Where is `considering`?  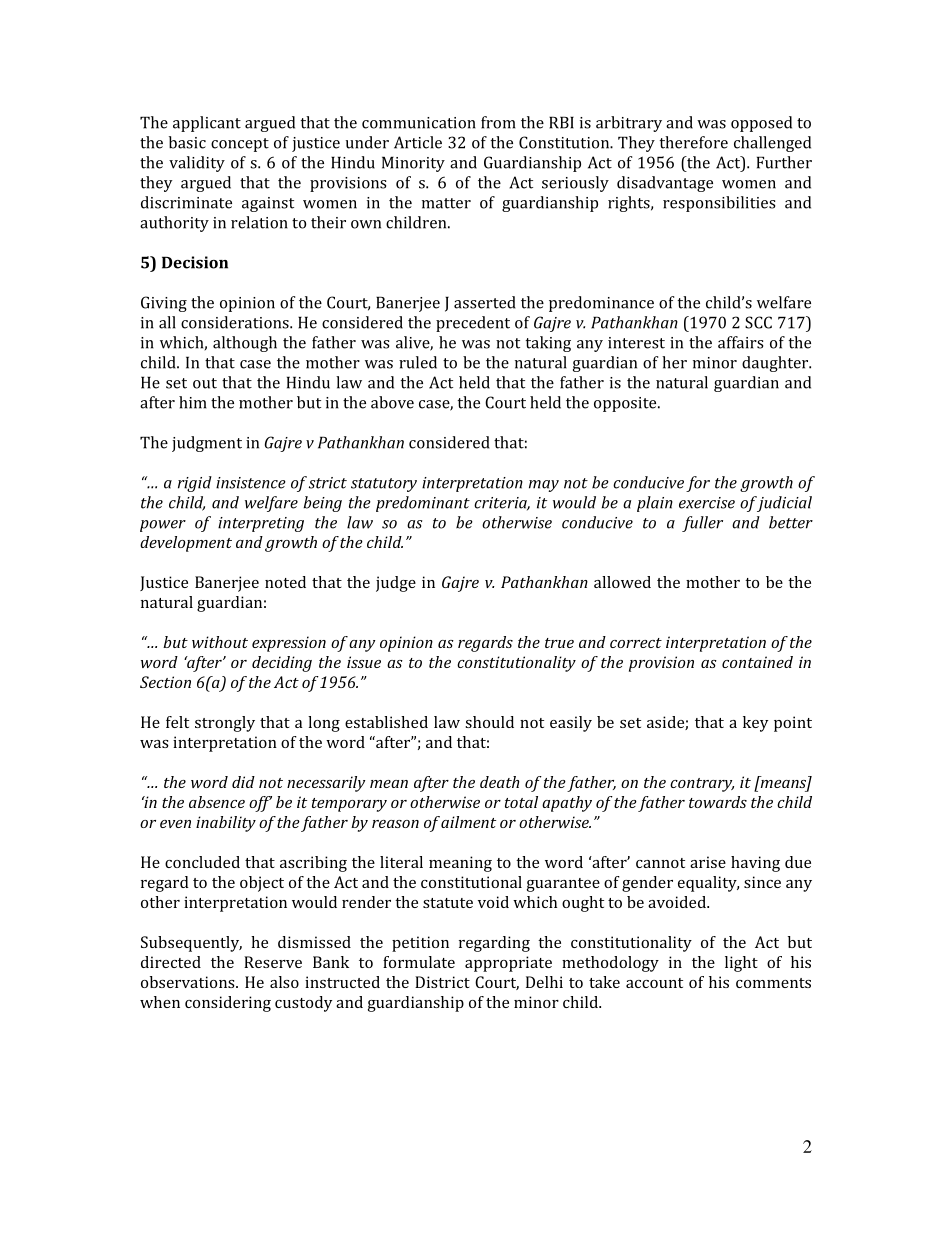
considering is located at coordinates (228, 1004).
